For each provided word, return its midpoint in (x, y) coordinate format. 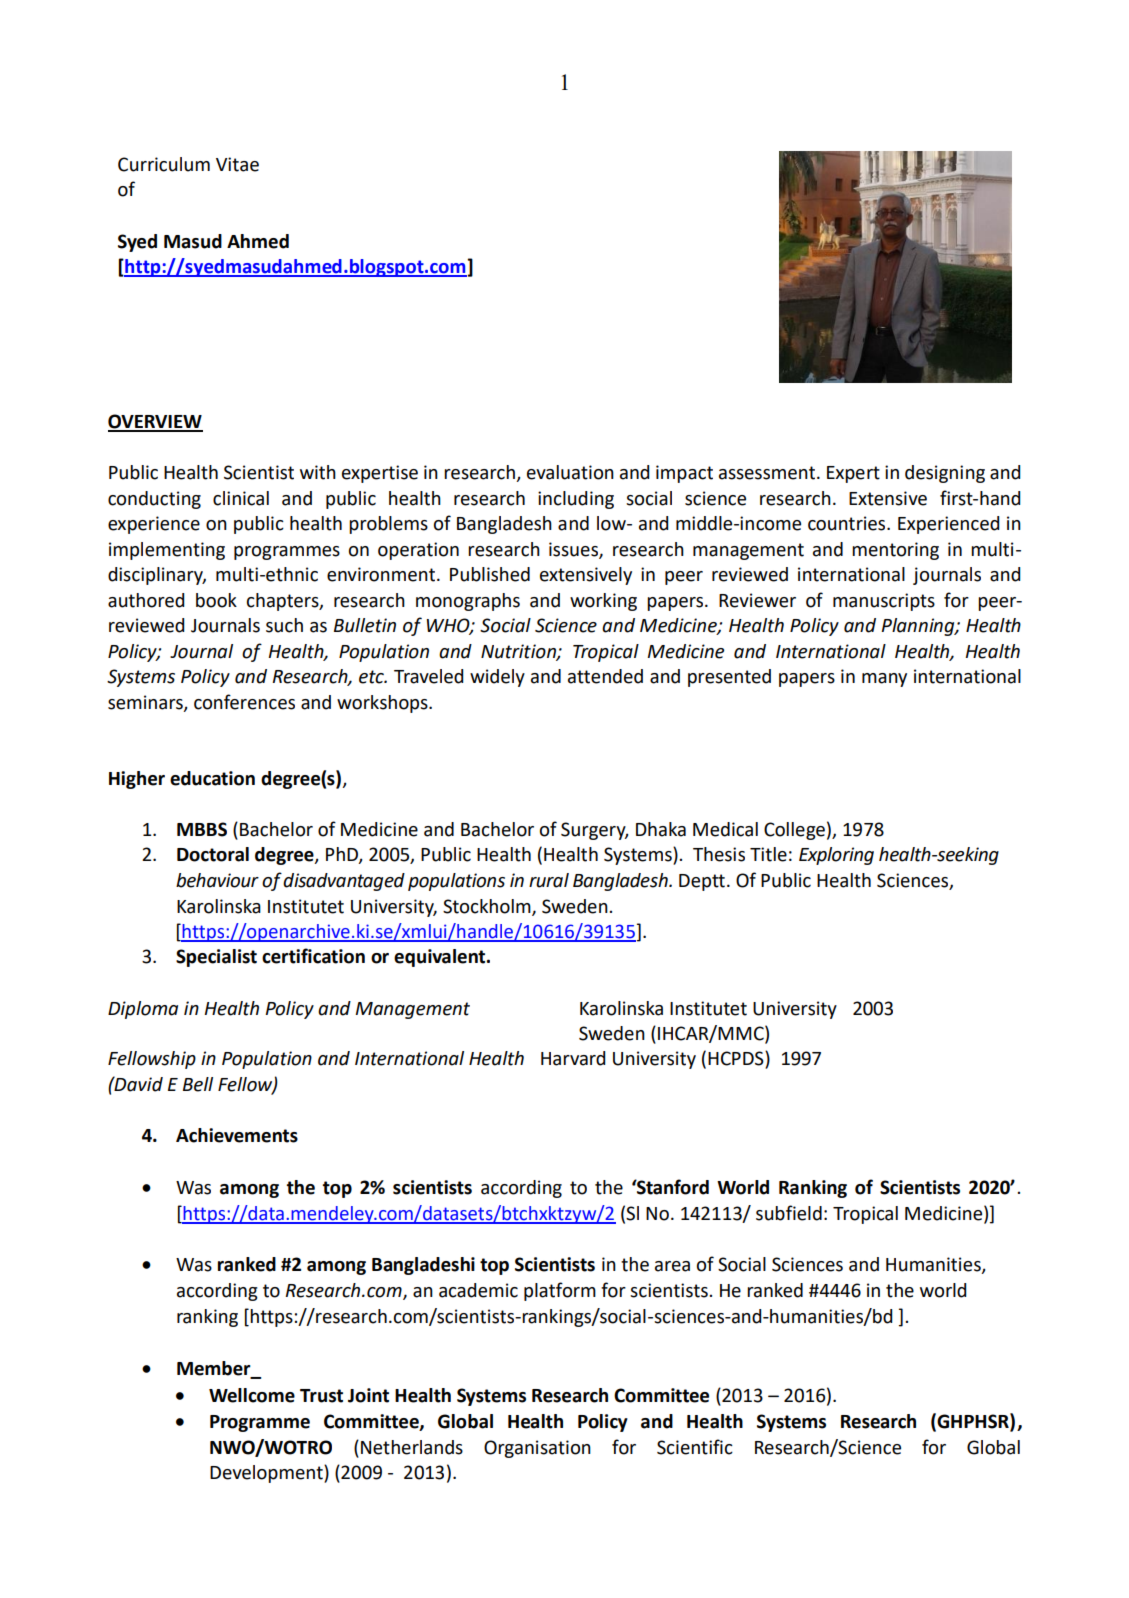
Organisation (537, 1449)
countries (848, 523)
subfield (789, 1213)
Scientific (695, 1447)
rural (549, 880)
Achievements (237, 1135)
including (576, 500)
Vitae (237, 164)
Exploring (836, 856)
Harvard (573, 1058)
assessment (767, 473)
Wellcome (252, 1395)
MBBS (202, 829)
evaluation (570, 472)
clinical (241, 498)
